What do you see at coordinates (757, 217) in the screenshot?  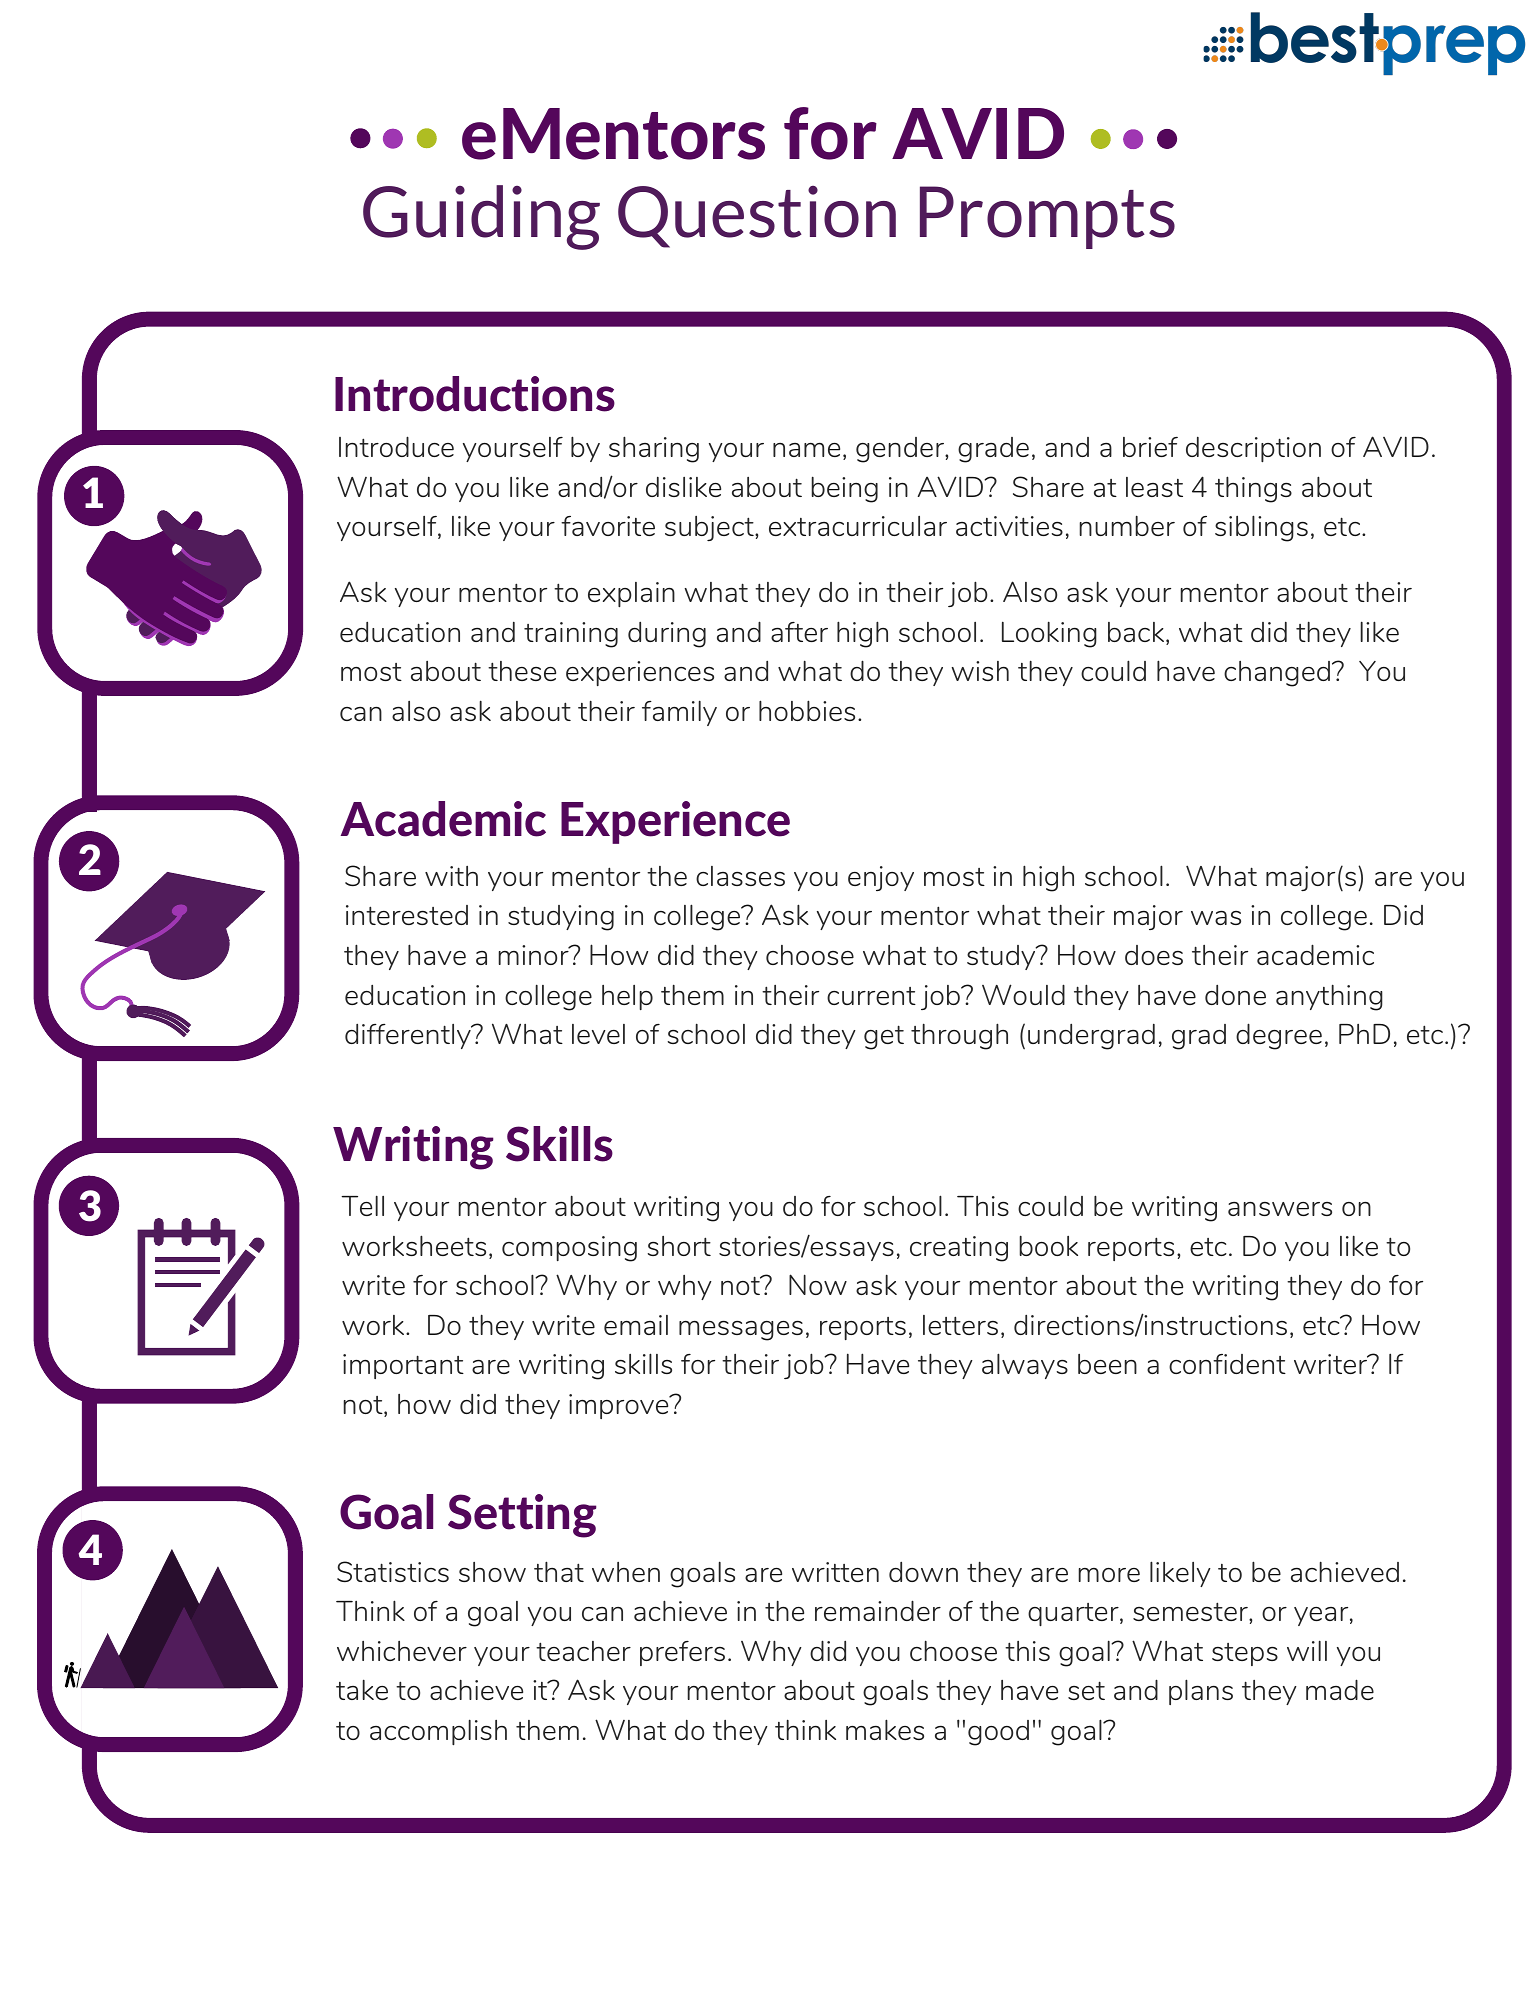 I see `Question` at bounding box center [757, 217].
